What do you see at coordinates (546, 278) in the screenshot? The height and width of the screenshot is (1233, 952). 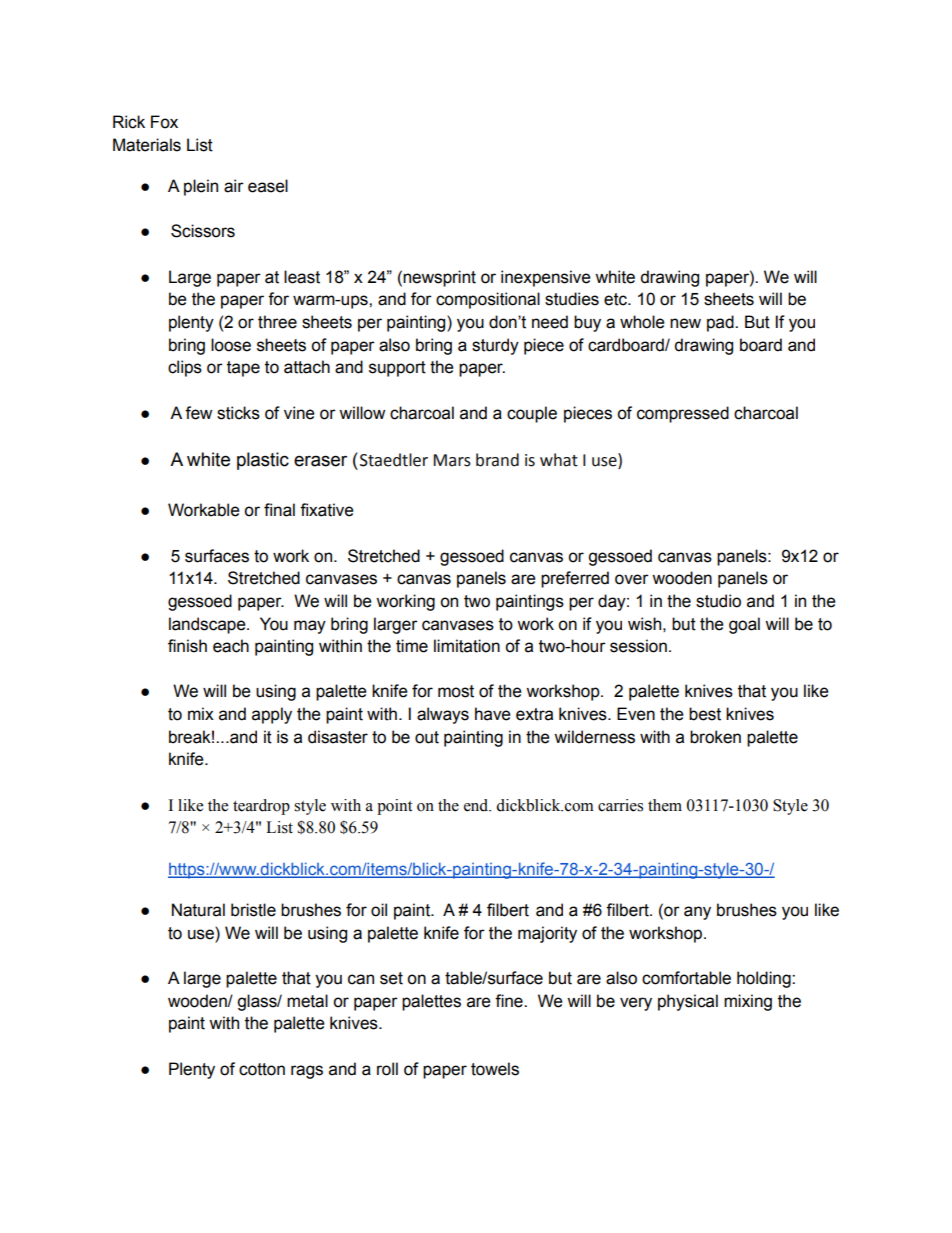 I see `inexpensive` at bounding box center [546, 278].
